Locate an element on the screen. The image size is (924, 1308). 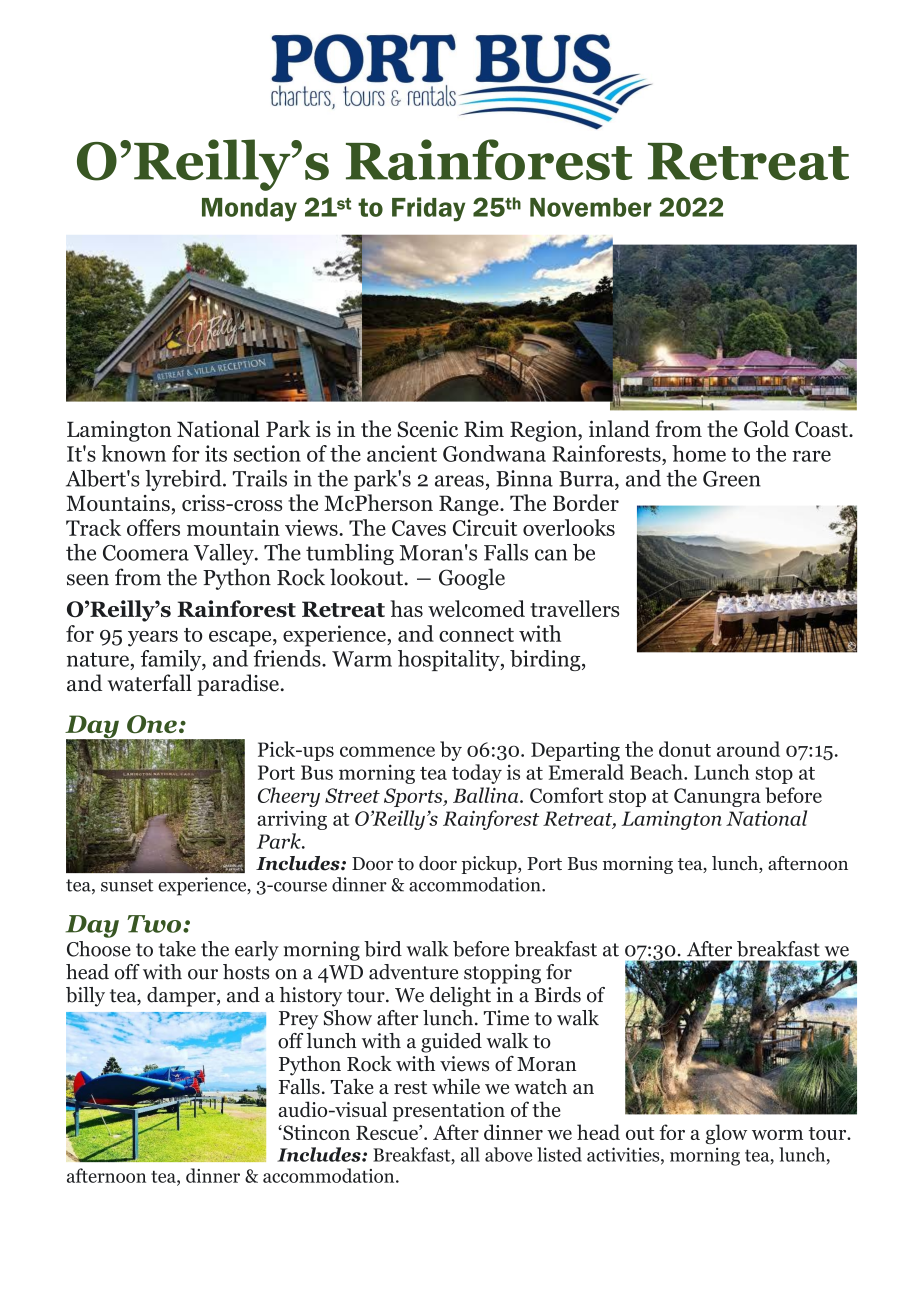
glow is located at coordinates (726, 1134).
